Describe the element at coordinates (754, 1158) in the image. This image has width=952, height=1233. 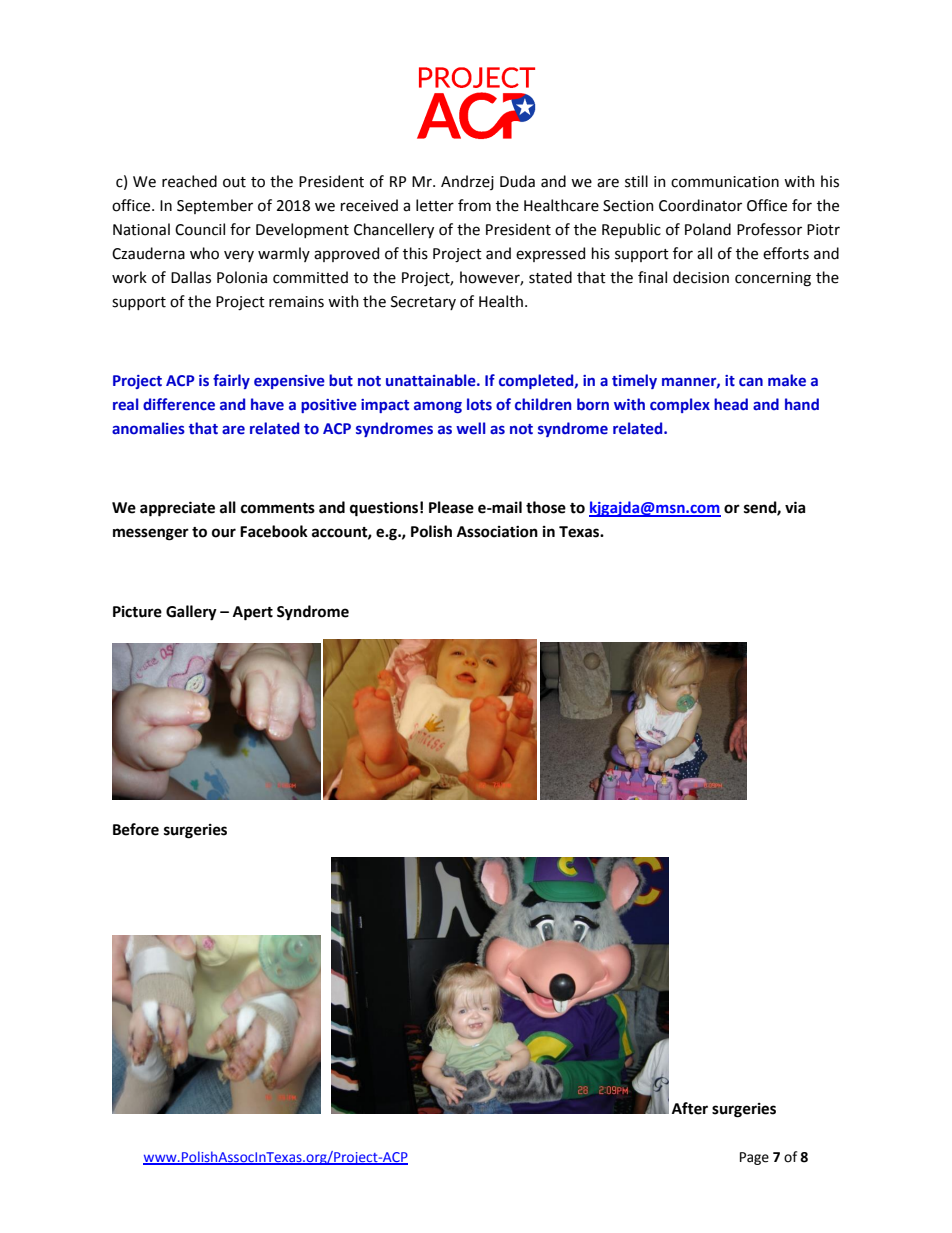
I see `Page` at that location.
